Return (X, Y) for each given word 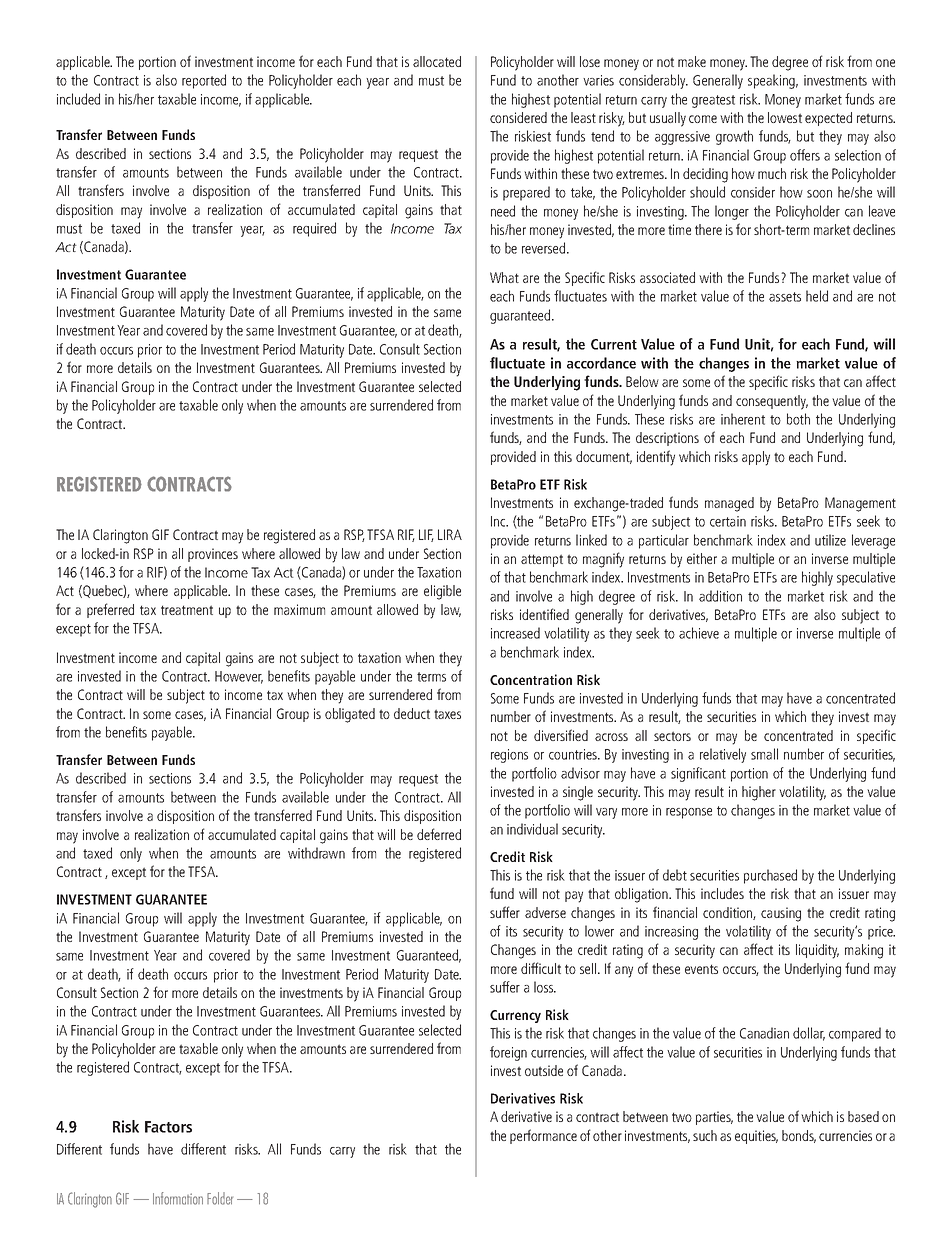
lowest (785, 117)
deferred (439, 834)
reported (204, 81)
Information (178, 1198)
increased (515, 633)
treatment (187, 610)
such (705, 1135)
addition (720, 596)
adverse (545, 912)
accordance (601, 363)
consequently (772, 402)
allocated (437, 61)
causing (781, 914)
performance (543, 1136)
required (314, 229)
